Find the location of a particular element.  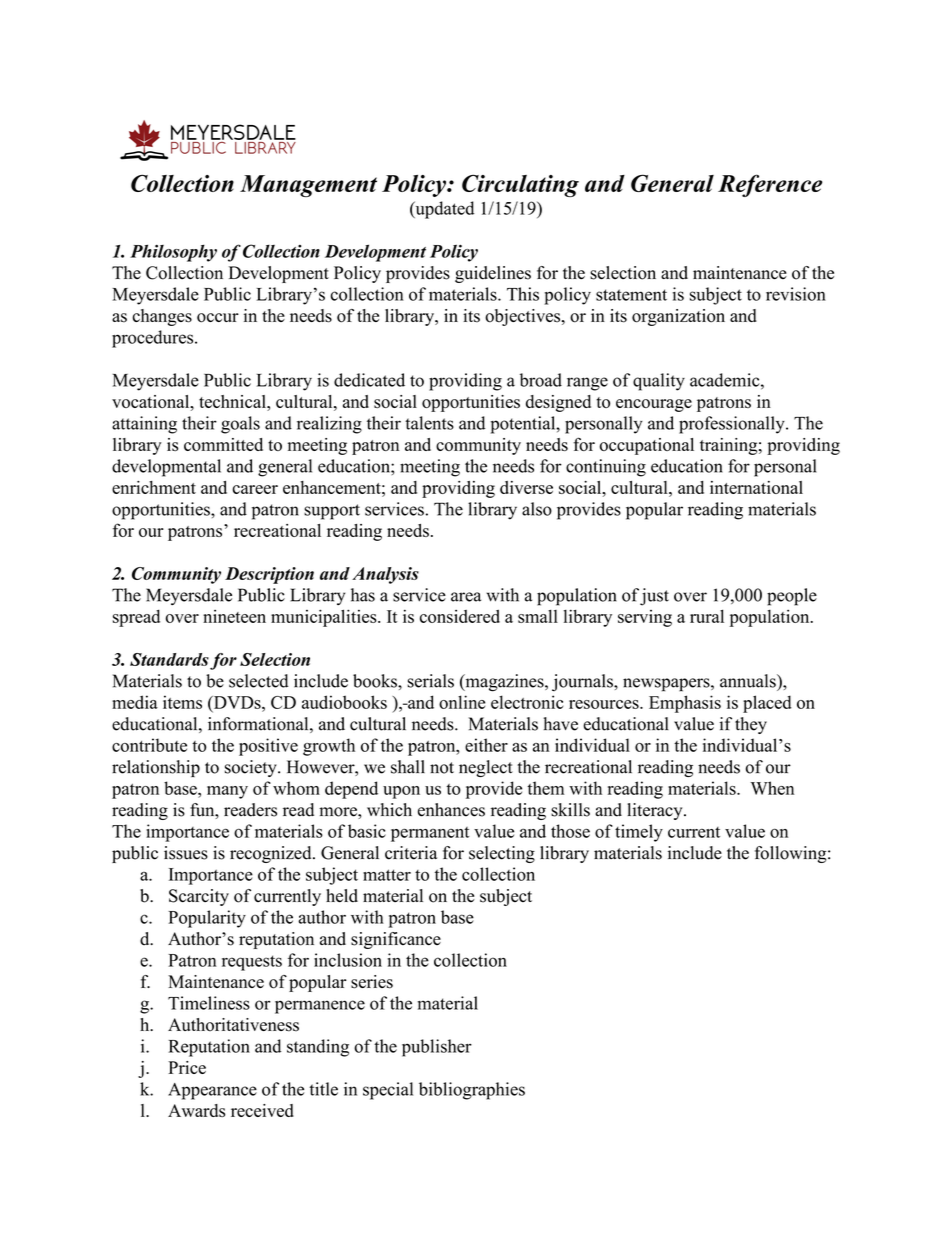

Reference is located at coordinates (770, 185).
